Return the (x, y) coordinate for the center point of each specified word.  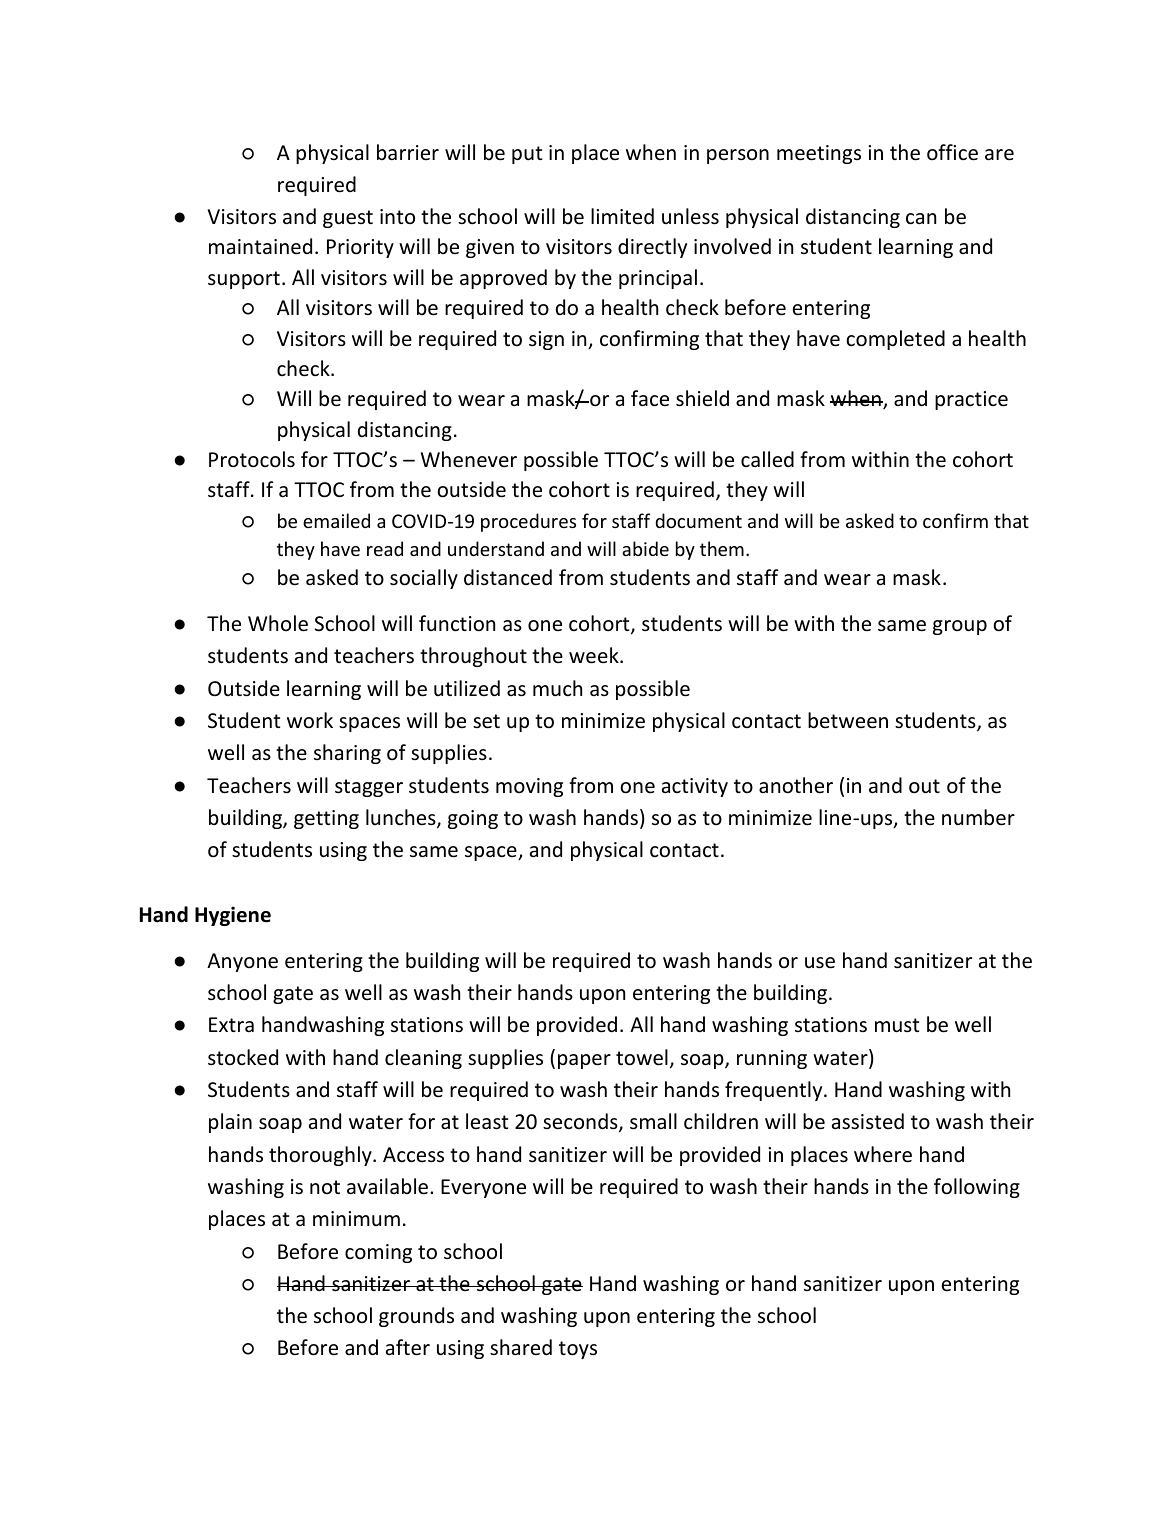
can (921, 219)
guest (348, 219)
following (977, 1188)
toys (578, 1350)
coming (378, 1253)
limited (622, 216)
